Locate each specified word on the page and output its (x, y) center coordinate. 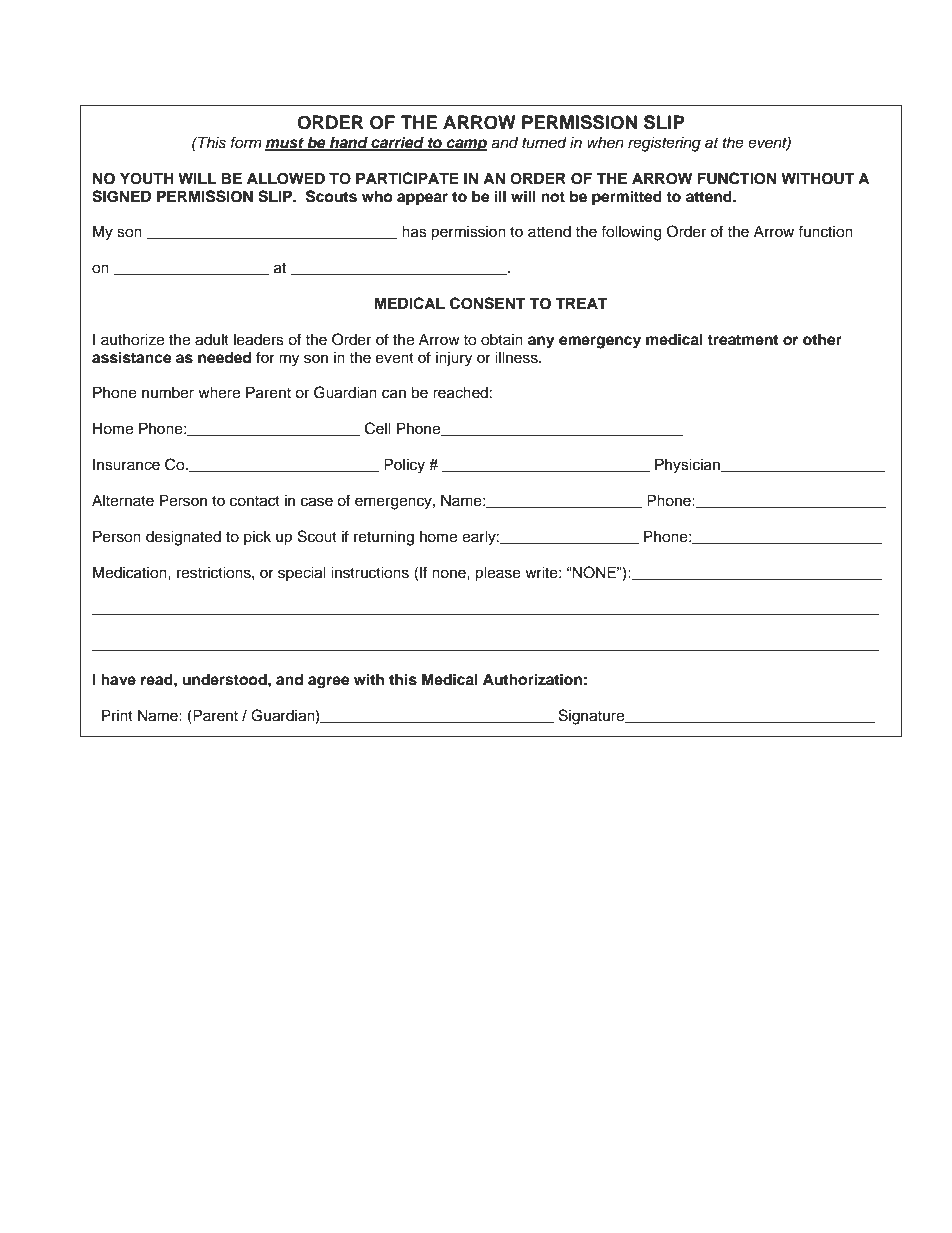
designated (183, 538)
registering (664, 144)
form (246, 142)
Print (117, 715)
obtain (502, 339)
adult (212, 339)
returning (384, 538)
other (822, 339)
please (498, 574)
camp (466, 145)
